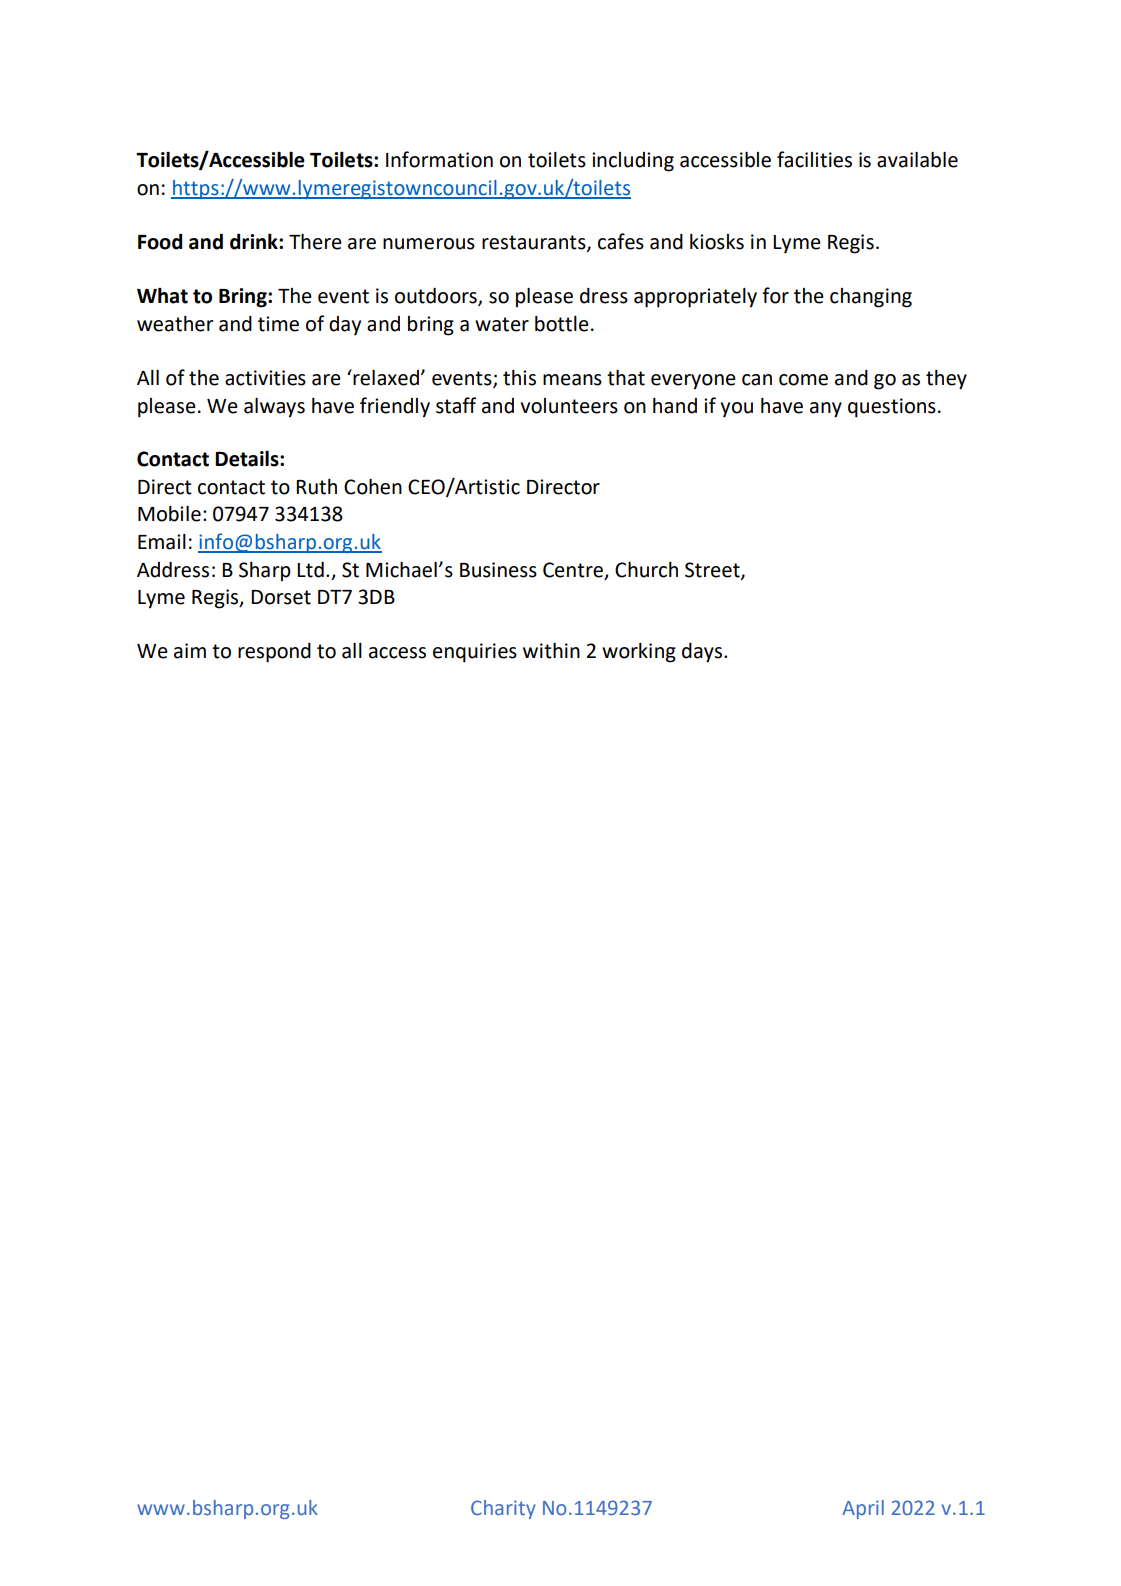 The image size is (1121, 1586). Describe the element at coordinates (863, 1509) in the image. I see `April` at that location.
